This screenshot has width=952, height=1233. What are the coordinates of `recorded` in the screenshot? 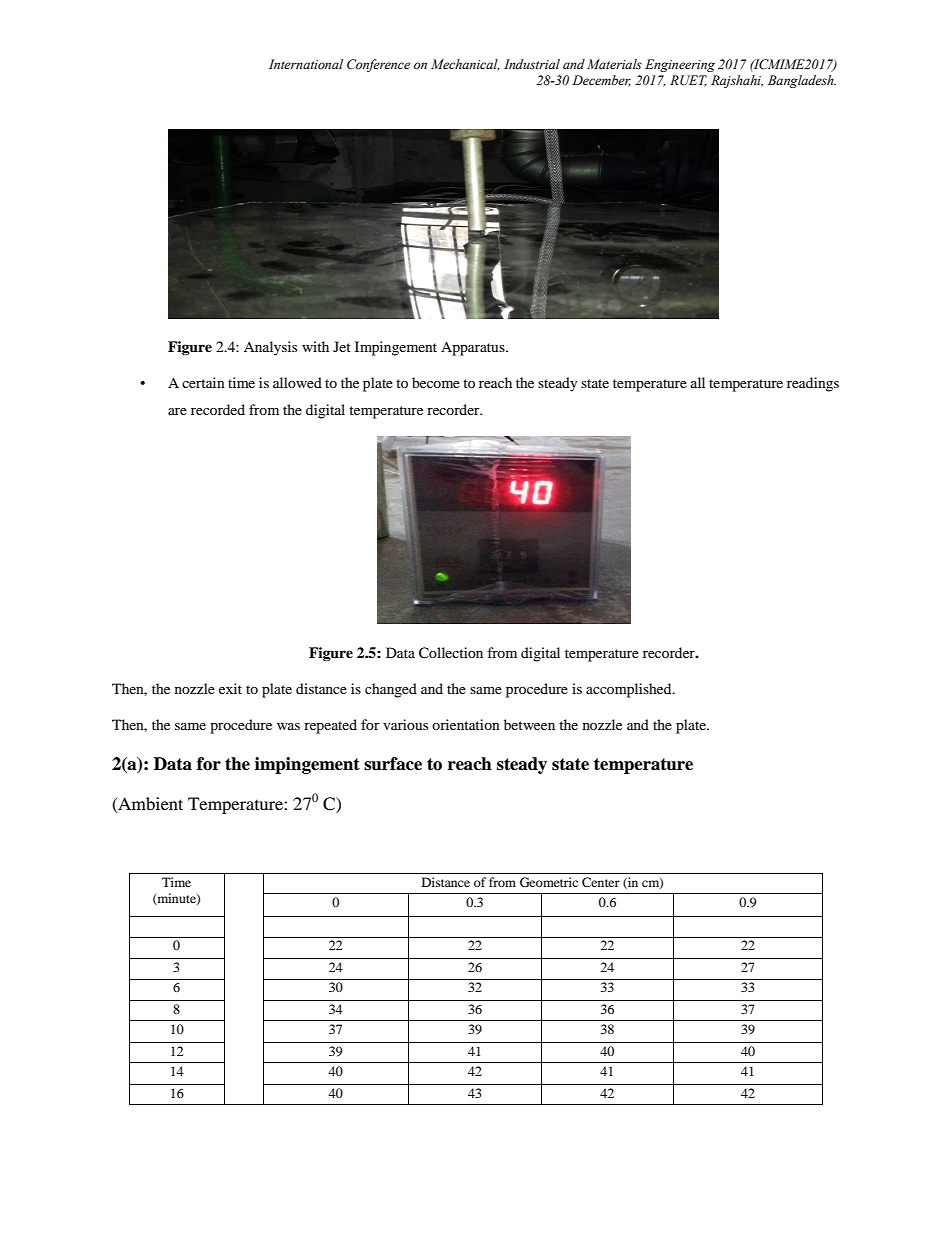 It's located at (218, 409).
